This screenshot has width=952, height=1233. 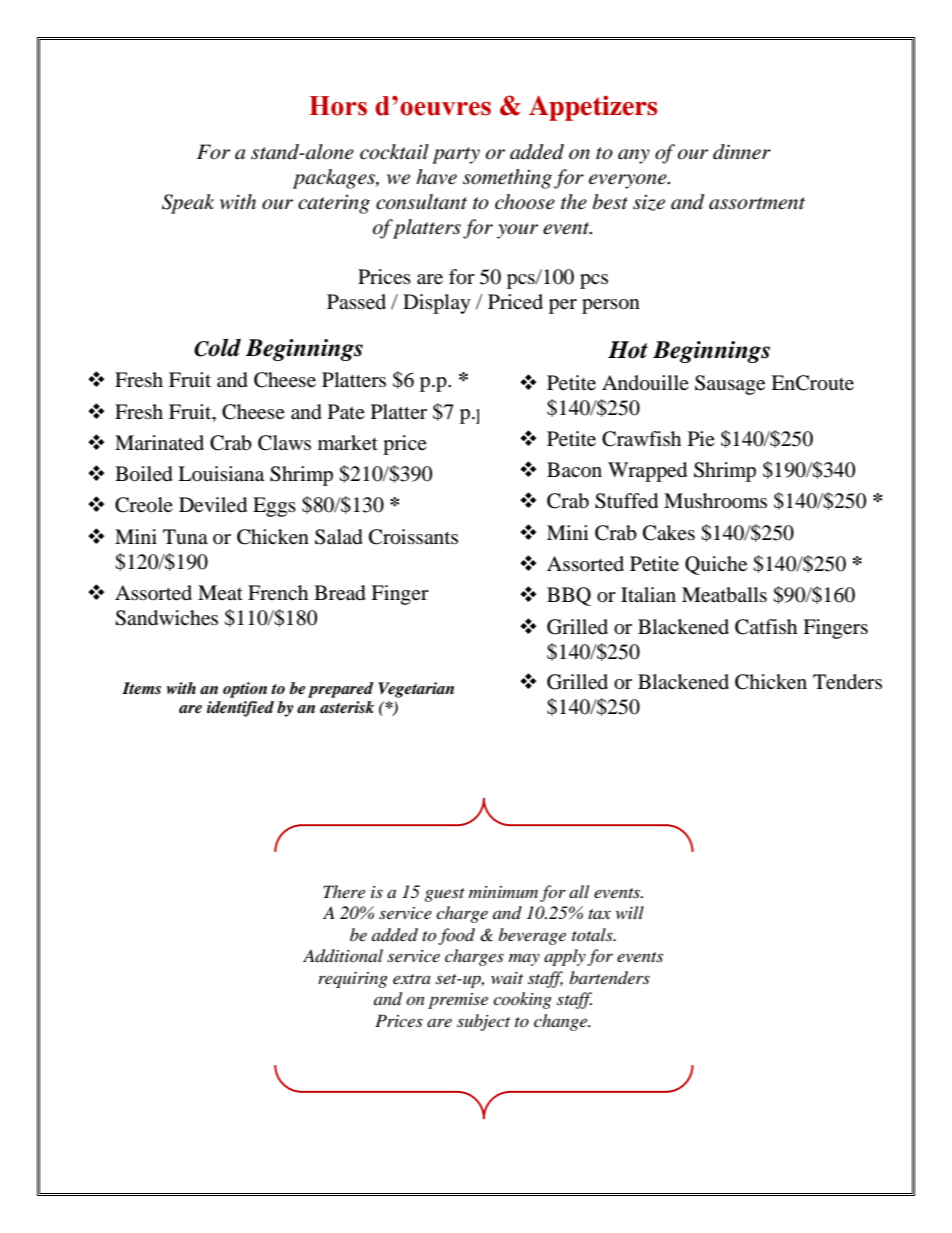 I want to click on dinner, so click(x=742, y=152).
